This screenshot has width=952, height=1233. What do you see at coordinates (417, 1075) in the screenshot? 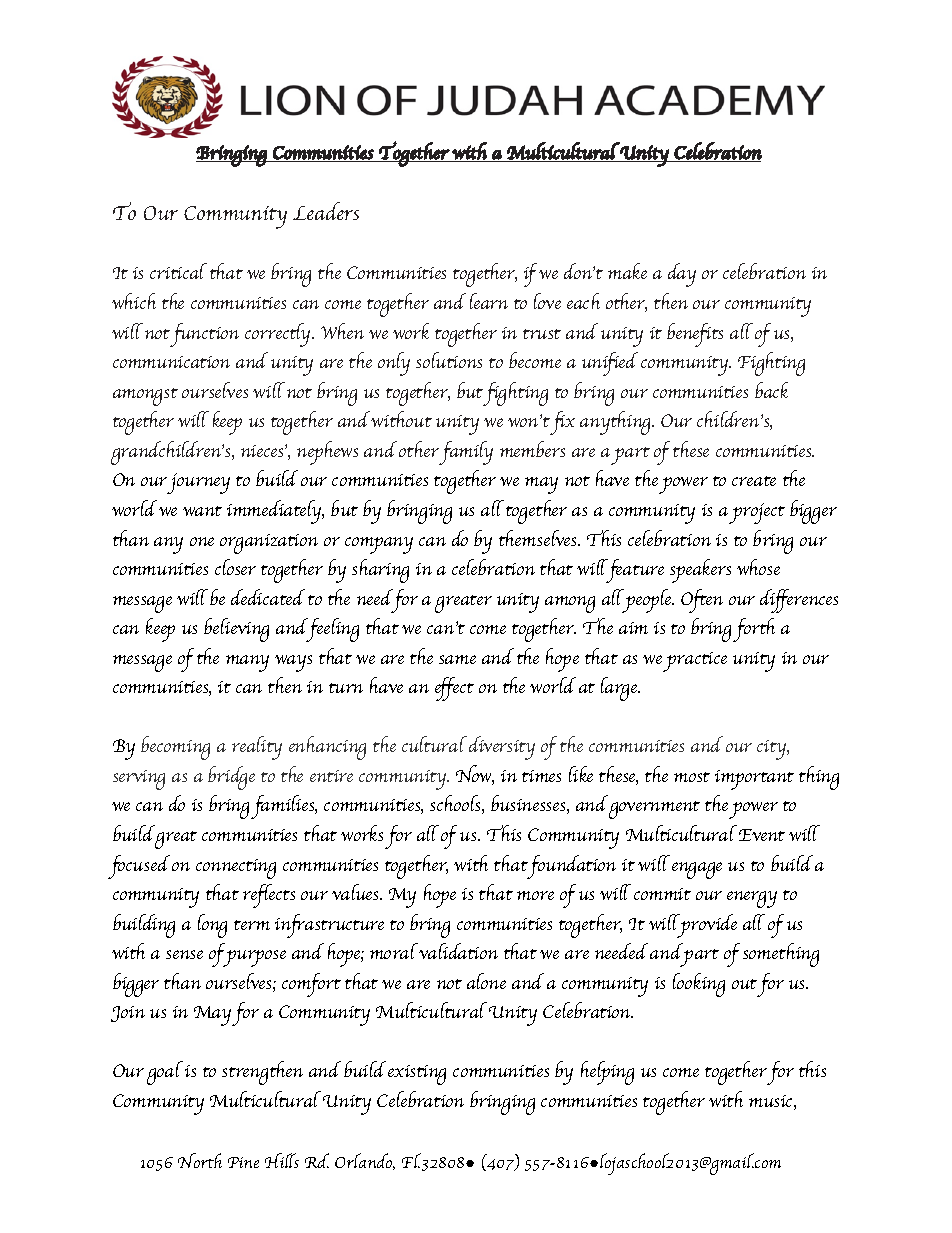
I see `existing` at bounding box center [417, 1075].
